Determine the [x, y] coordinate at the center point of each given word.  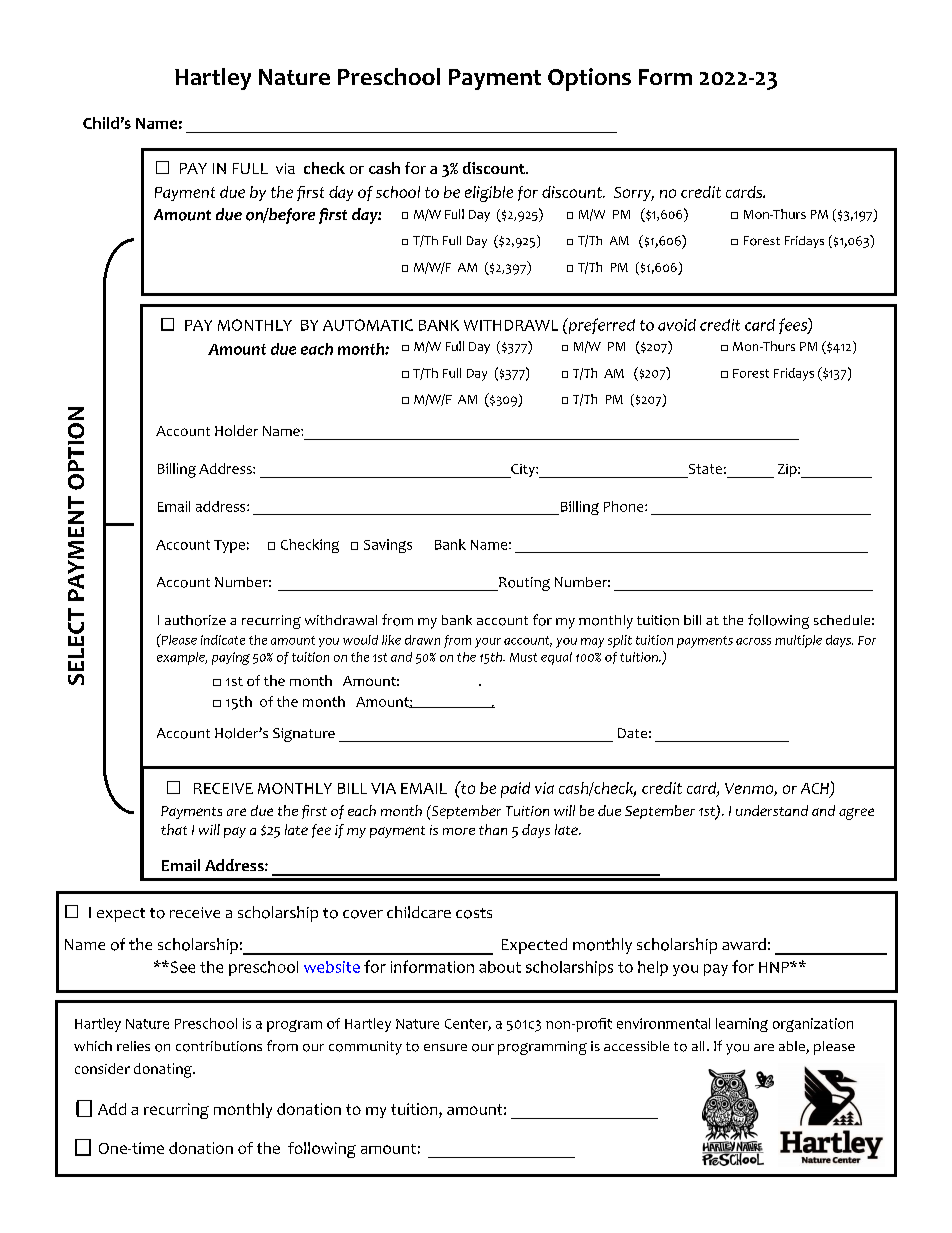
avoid [677, 325]
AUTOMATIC [368, 325]
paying [231, 658]
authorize [195, 620]
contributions [219, 1046]
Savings [388, 546]
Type [229, 546]
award [744, 944]
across [753, 641]
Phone [625, 506]
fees [794, 326]
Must [523, 657]
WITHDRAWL [511, 325]
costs [474, 913]
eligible [489, 194]
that [174, 829]
